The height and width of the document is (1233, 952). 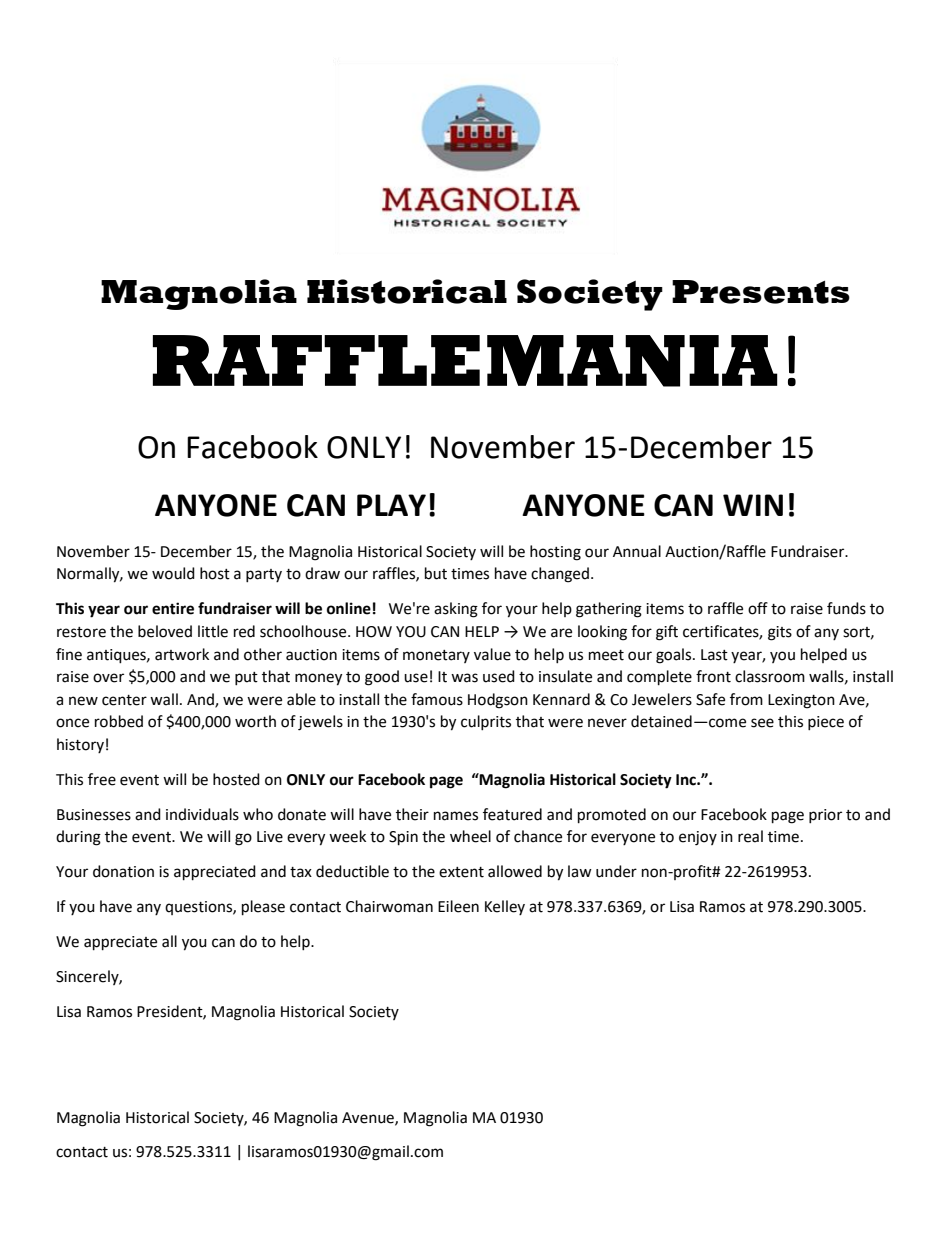 I want to click on Presents, so click(x=761, y=292).
